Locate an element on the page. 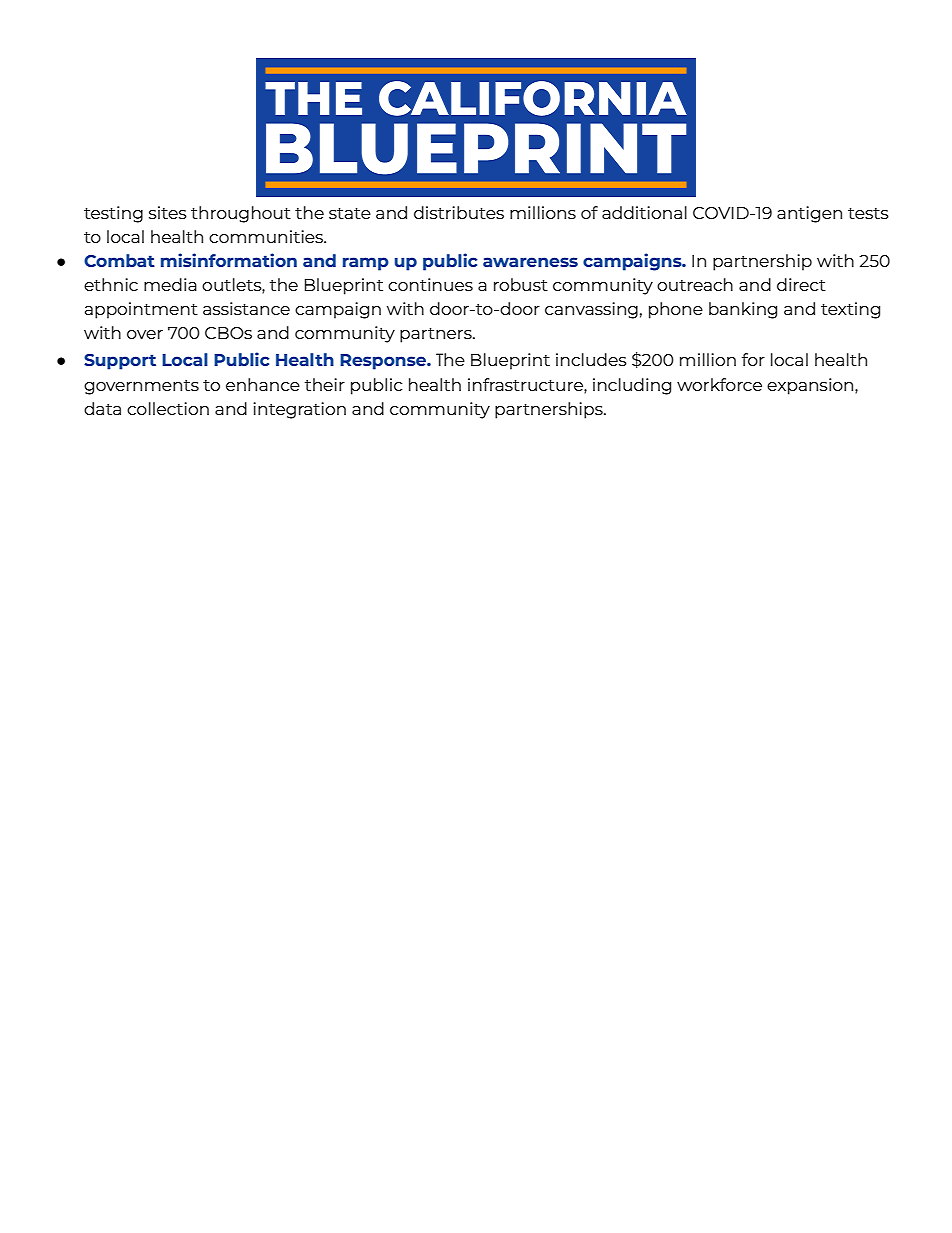 This image has height=1233, width=952. collection is located at coordinates (168, 408).
